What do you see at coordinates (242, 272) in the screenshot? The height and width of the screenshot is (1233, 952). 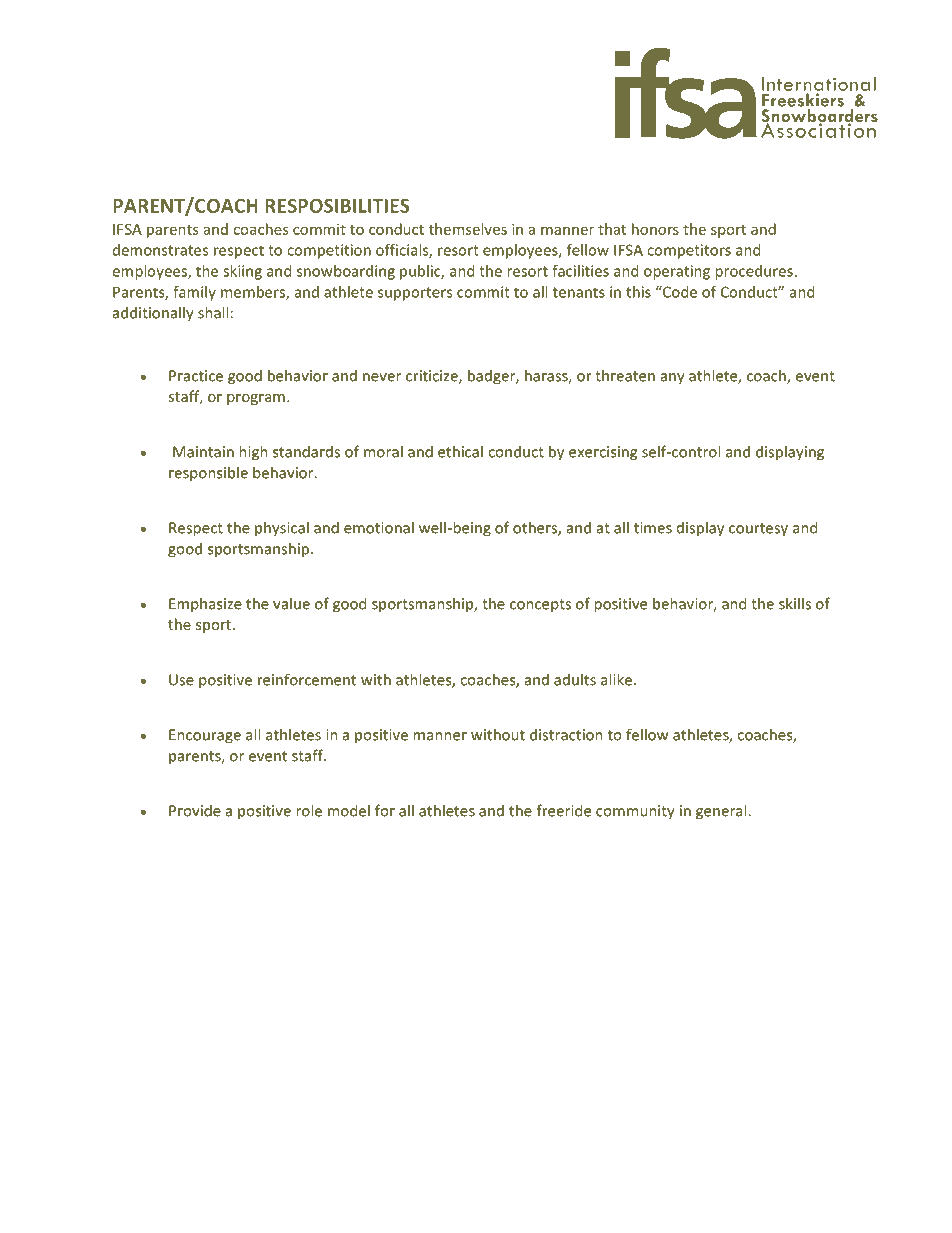 I see `skiing` at bounding box center [242, 272].
